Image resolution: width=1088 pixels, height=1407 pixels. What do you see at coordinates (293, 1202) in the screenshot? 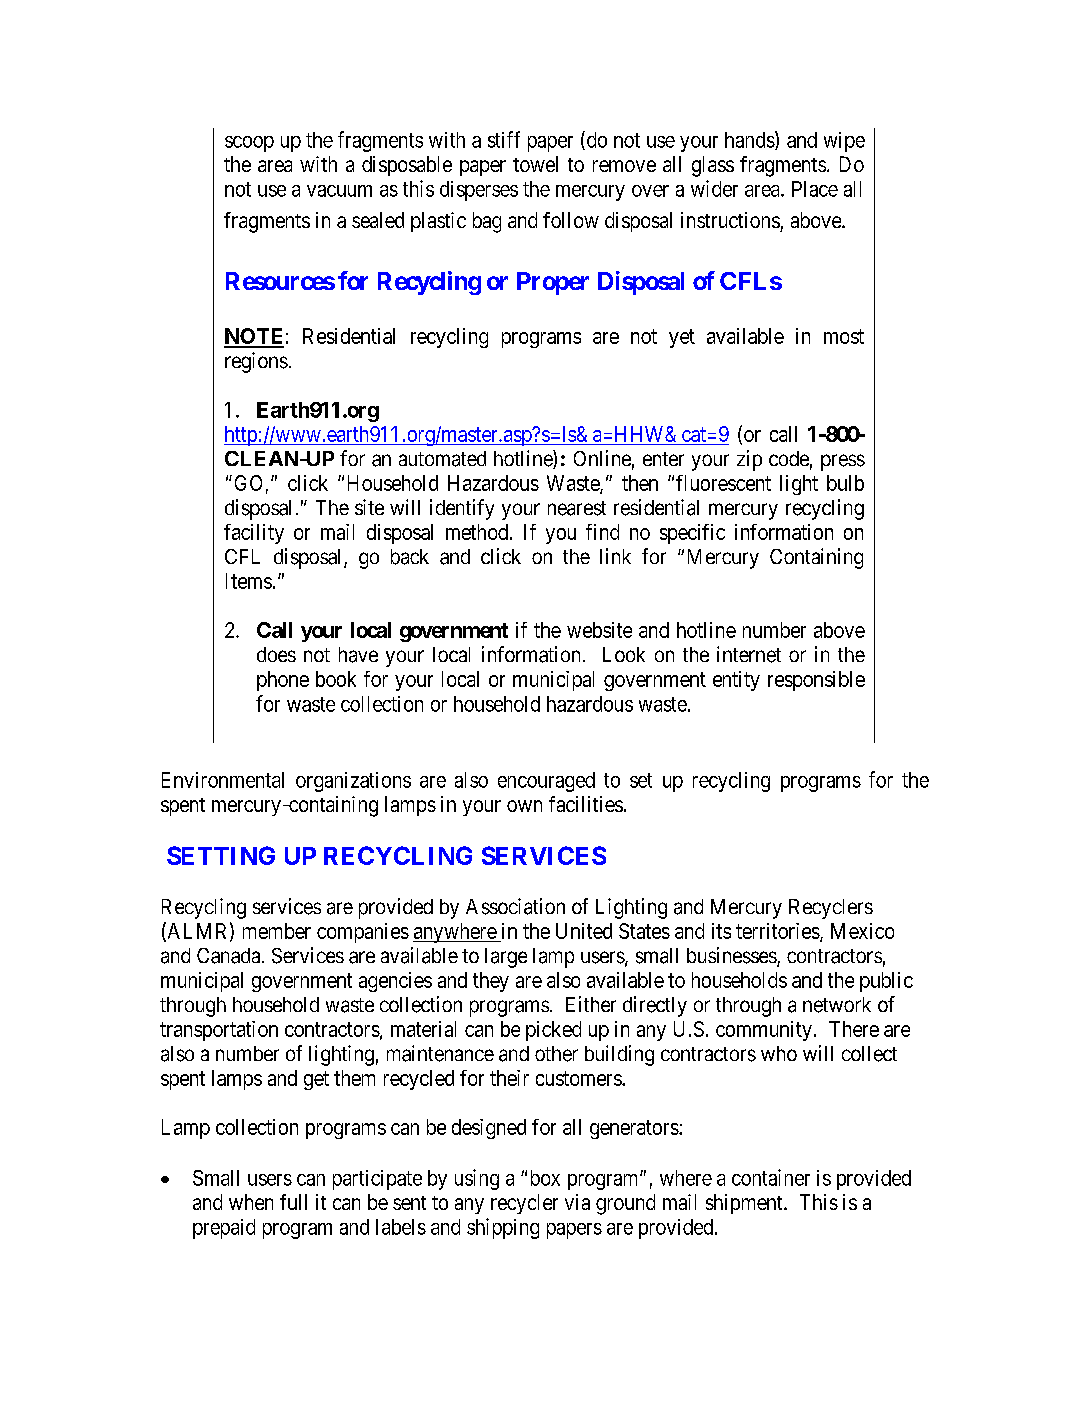
I see `full` at bounding box center [293, 1202].
